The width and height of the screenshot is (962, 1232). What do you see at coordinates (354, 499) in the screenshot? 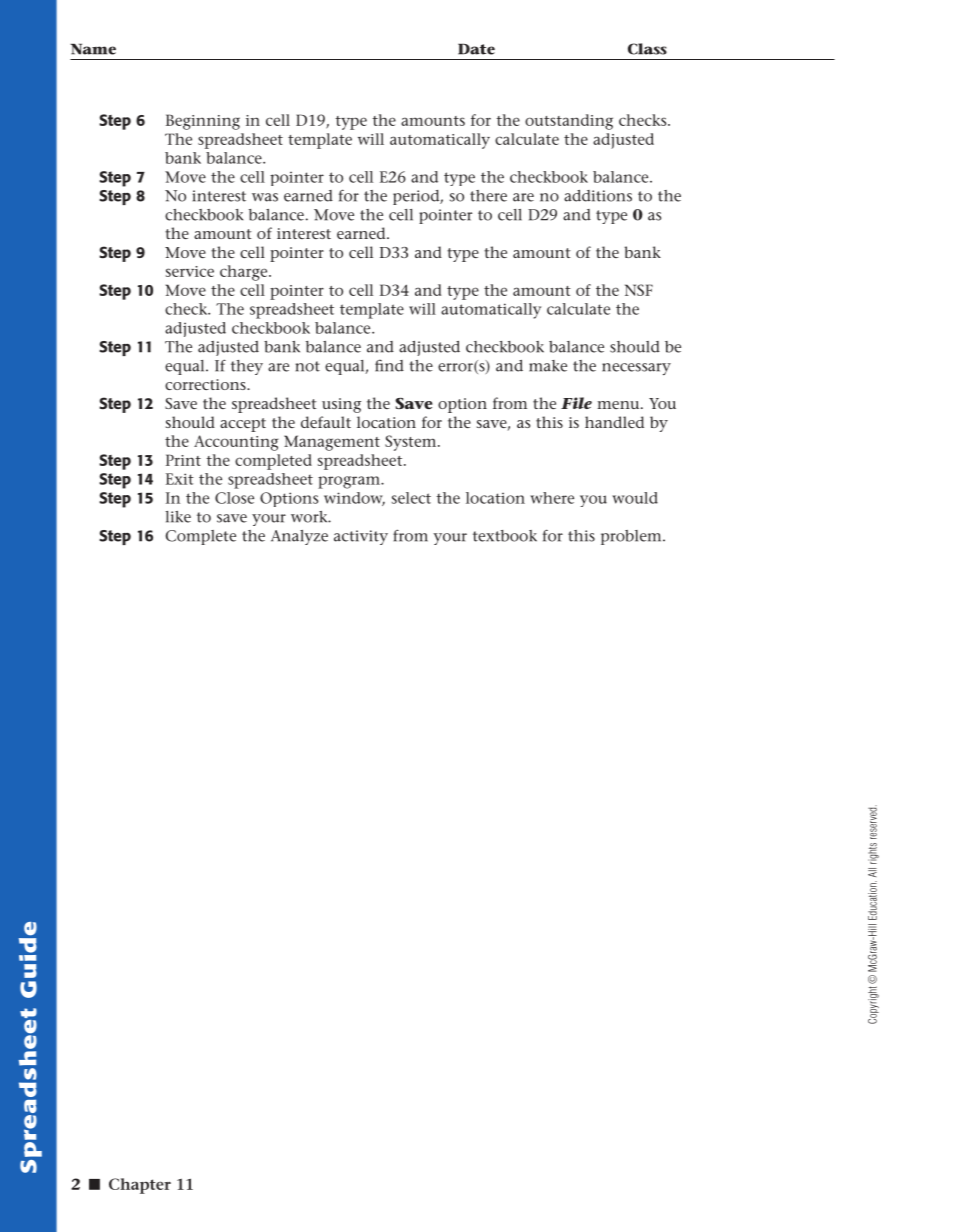
I see `window` at bounding box center [354, 499].
